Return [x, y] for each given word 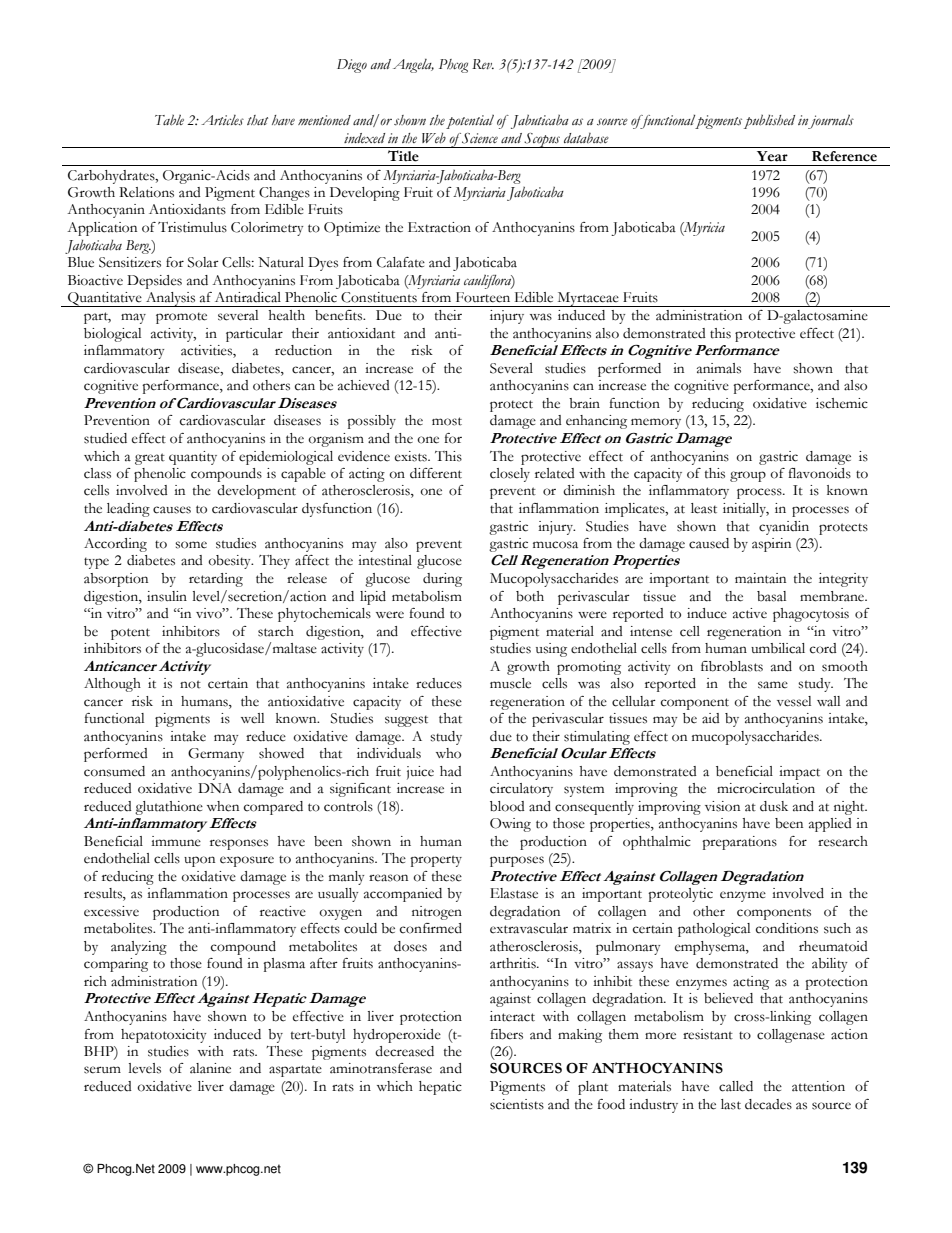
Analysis [170, 299]
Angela [413, 66]
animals [719, 368]
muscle [510, 683]
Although [112, 685]
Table [169, 120]
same [773, 685]
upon [199, 861]
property [436, 861]
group [748, 476]
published [769, 122]
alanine [210, 1068]
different [436, 473]
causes [172, 510]
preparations [739, 843]
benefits [340, 315]
